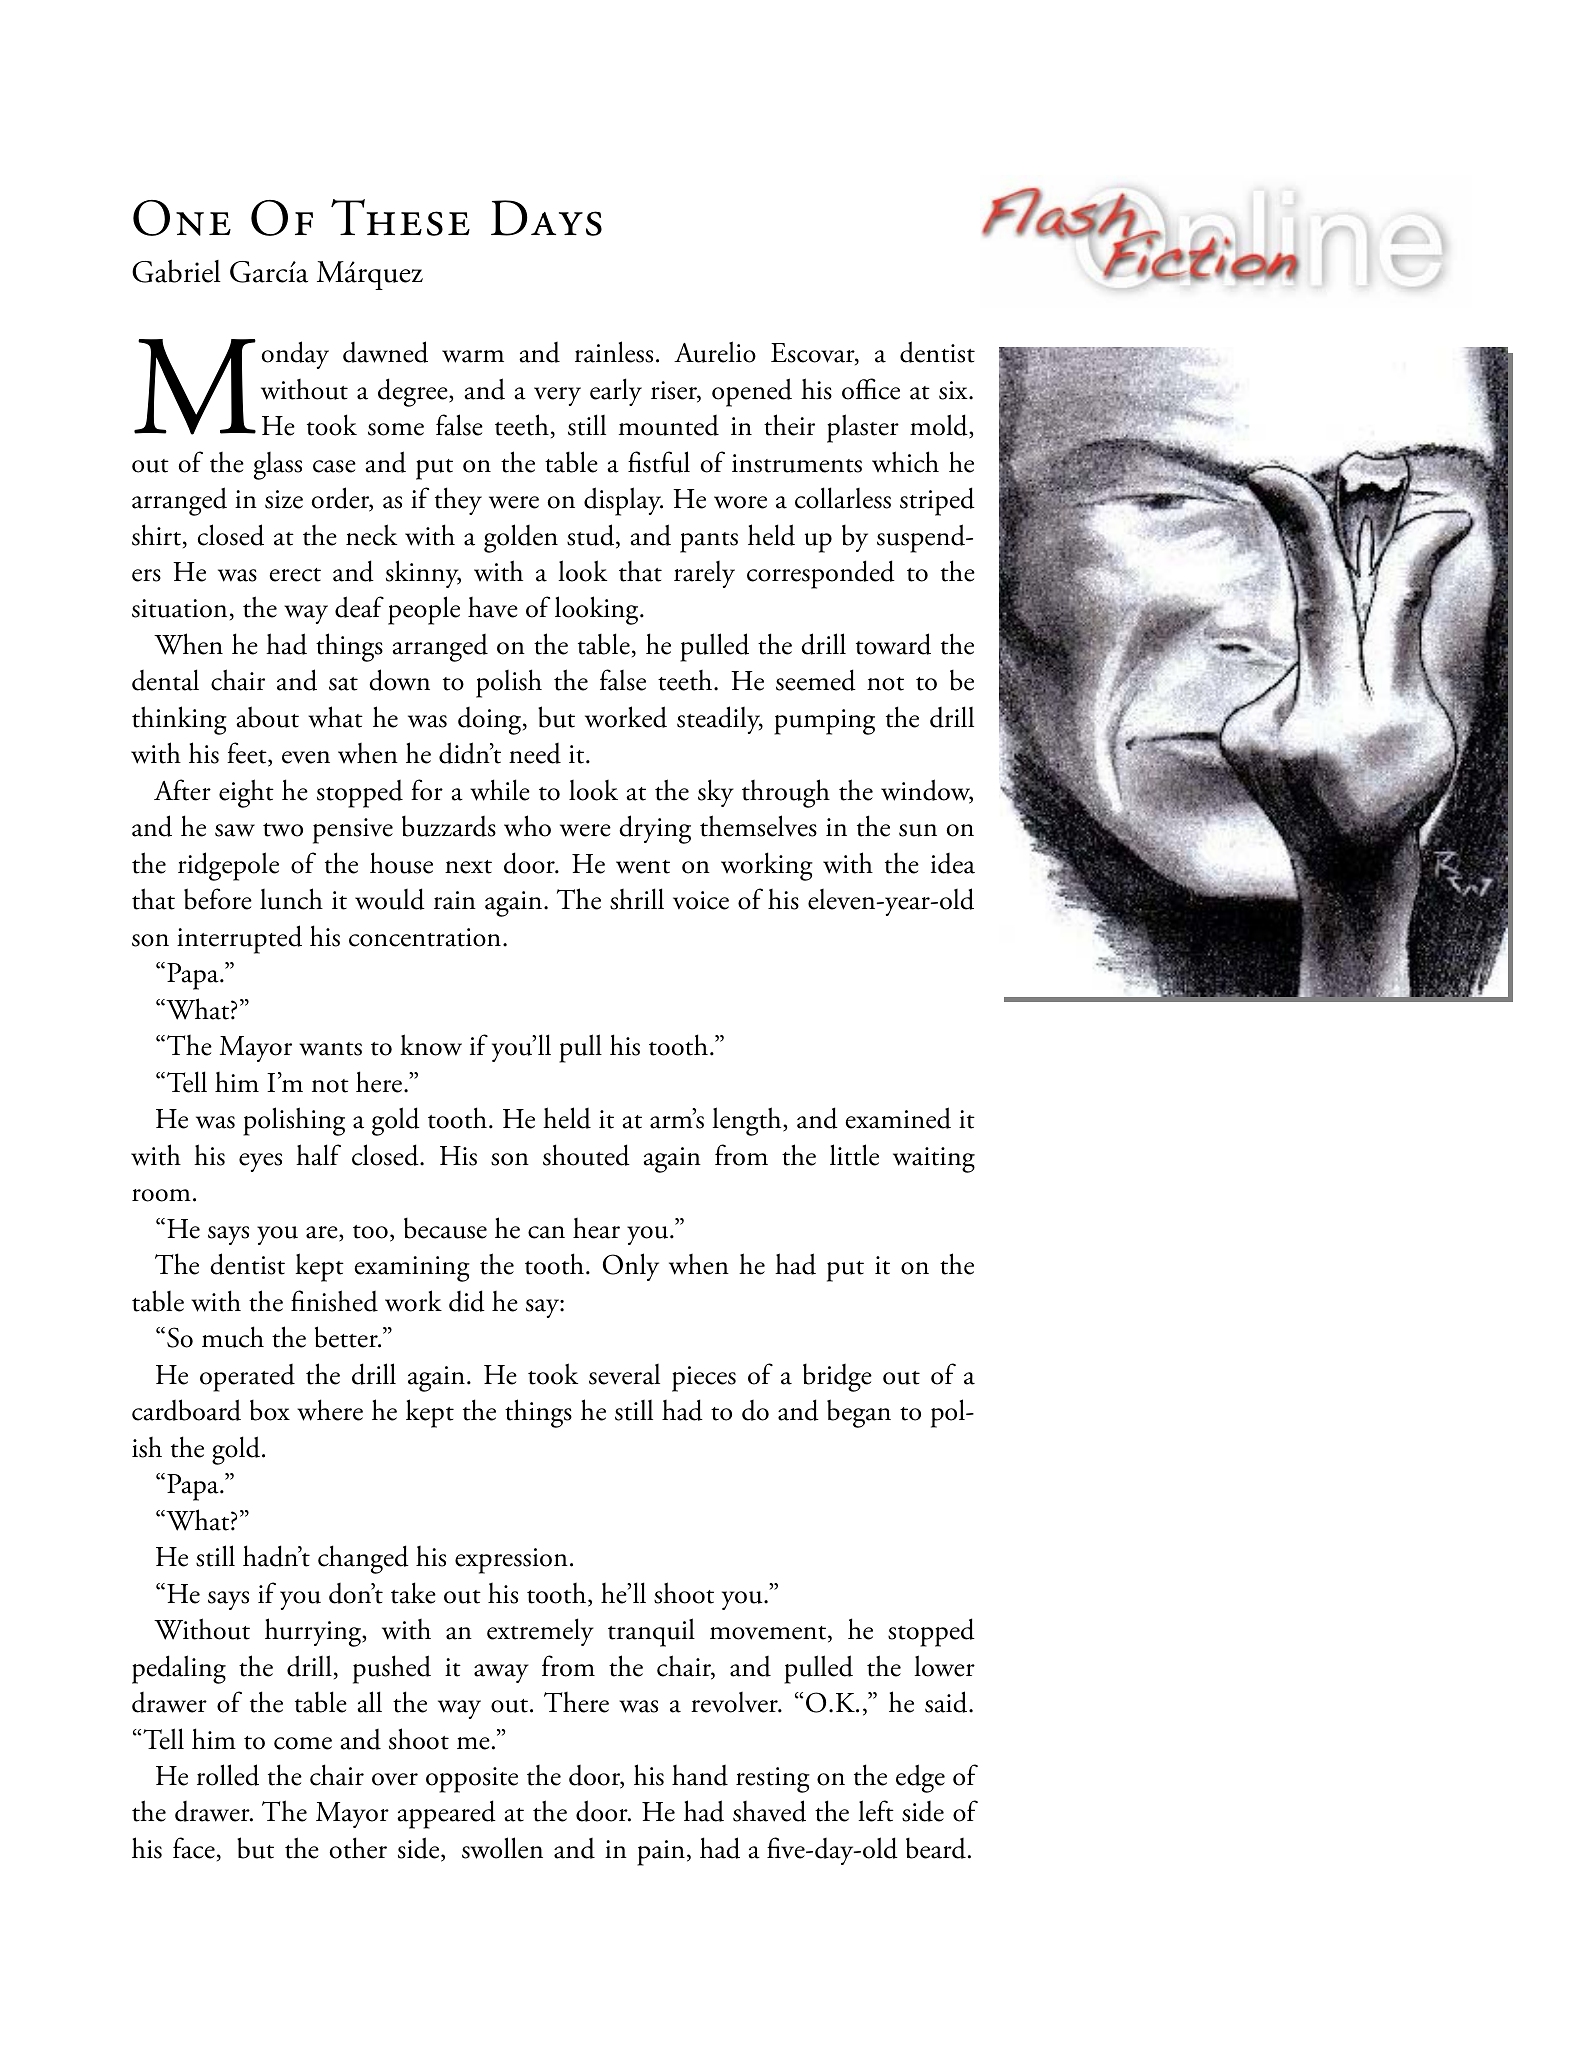 The width and height of the image is (1595, 2064). I want to click on Gabriel, so click(176, 271).
